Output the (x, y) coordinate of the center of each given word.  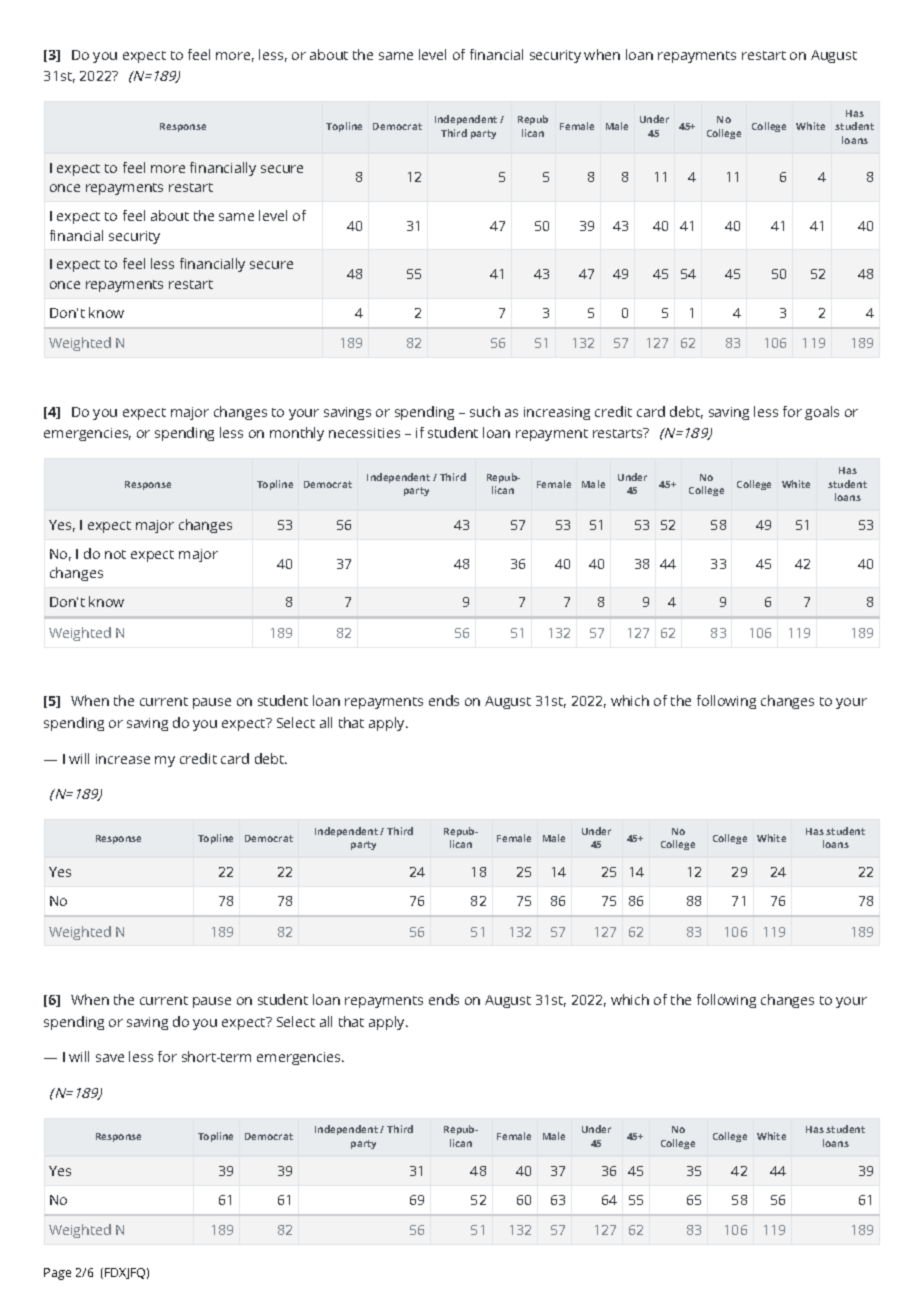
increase (123, 759)
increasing (557, 413)
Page (57, 1274)
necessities (364, 433)
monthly (297, 434)
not (115, 554)
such (485, 411)
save (110, 1058)
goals (822, 413)
